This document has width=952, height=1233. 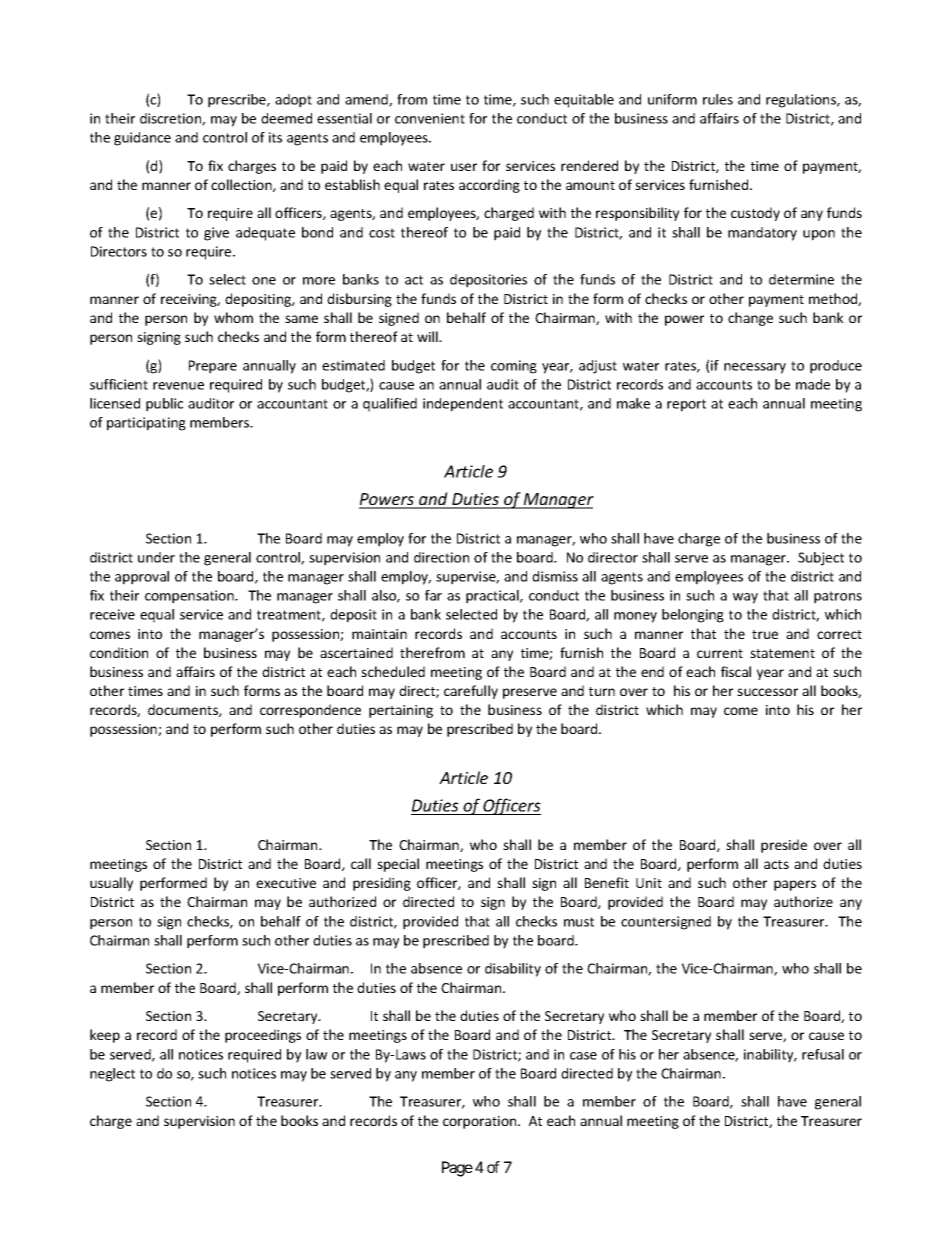 I want to click on guidance, so click(x=142, y=139).
